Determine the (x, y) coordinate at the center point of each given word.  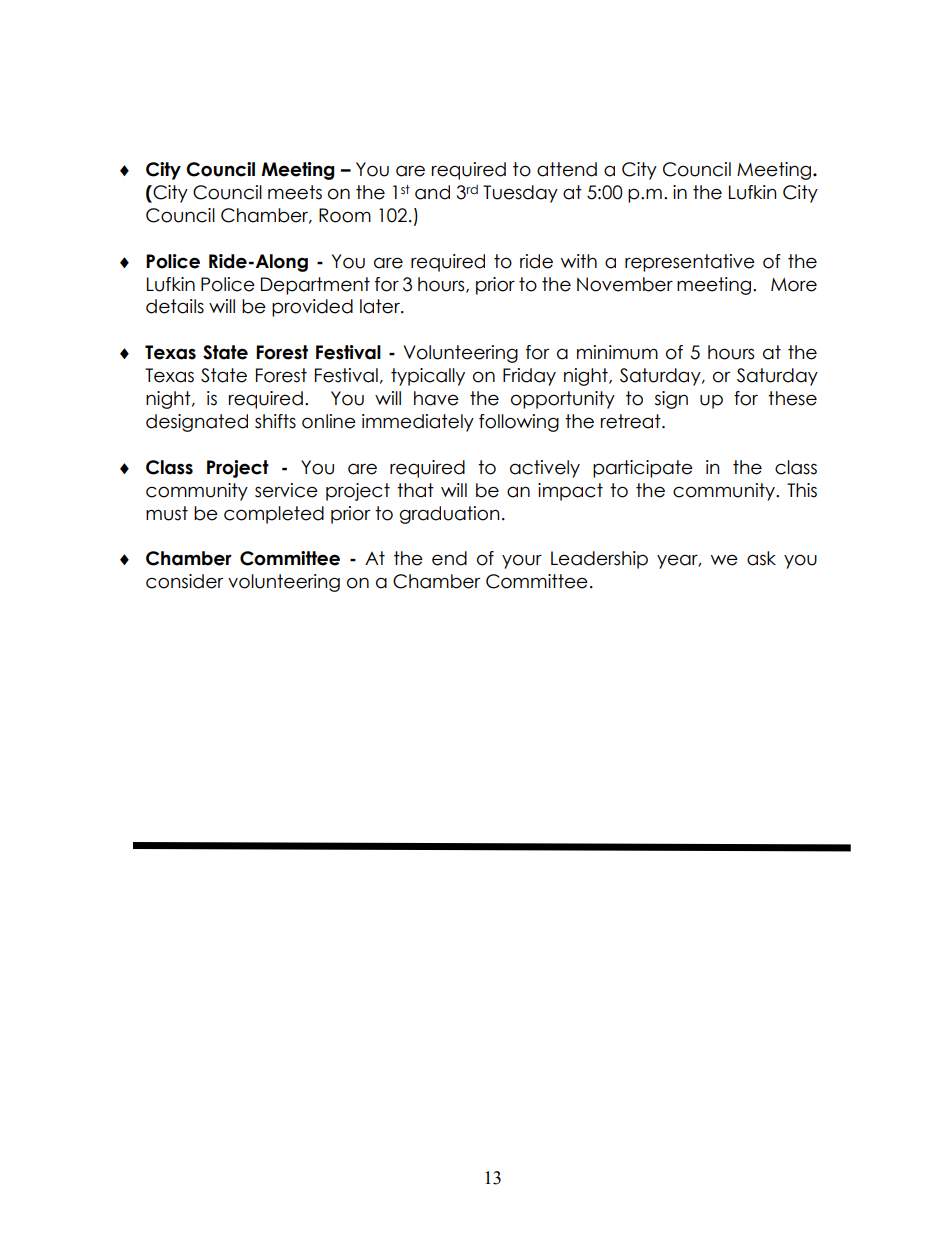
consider (184, 581)
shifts (275, 421)
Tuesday (520, 194)
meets (295, 192)
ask (761, 558)
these (792, 398)
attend (567, 169)
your (522, 561)
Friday (529, 377)
